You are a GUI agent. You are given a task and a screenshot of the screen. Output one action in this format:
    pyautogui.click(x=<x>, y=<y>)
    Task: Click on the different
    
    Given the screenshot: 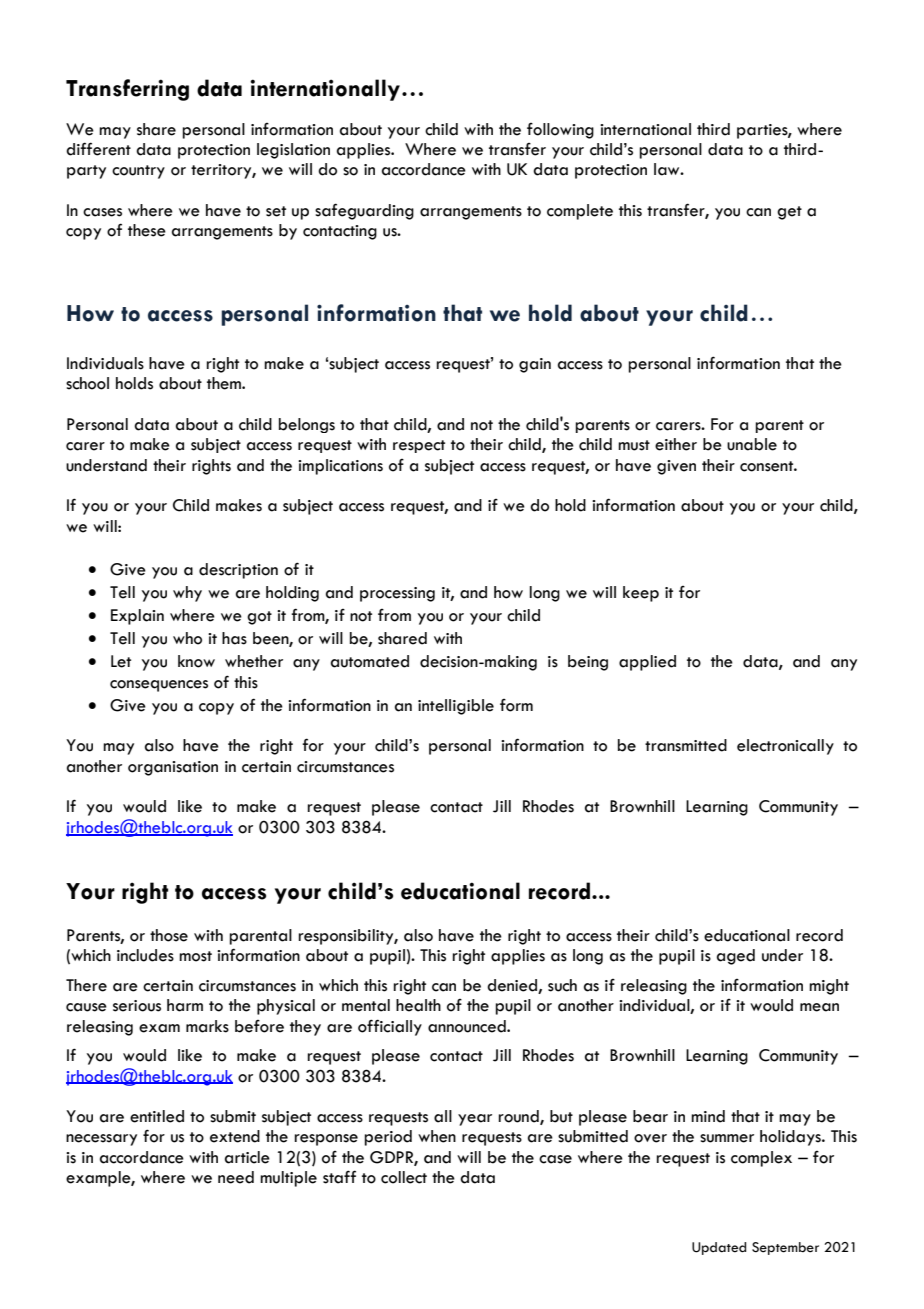 What is the action you would take?
    pyautogui.click(x=98, y=149)
